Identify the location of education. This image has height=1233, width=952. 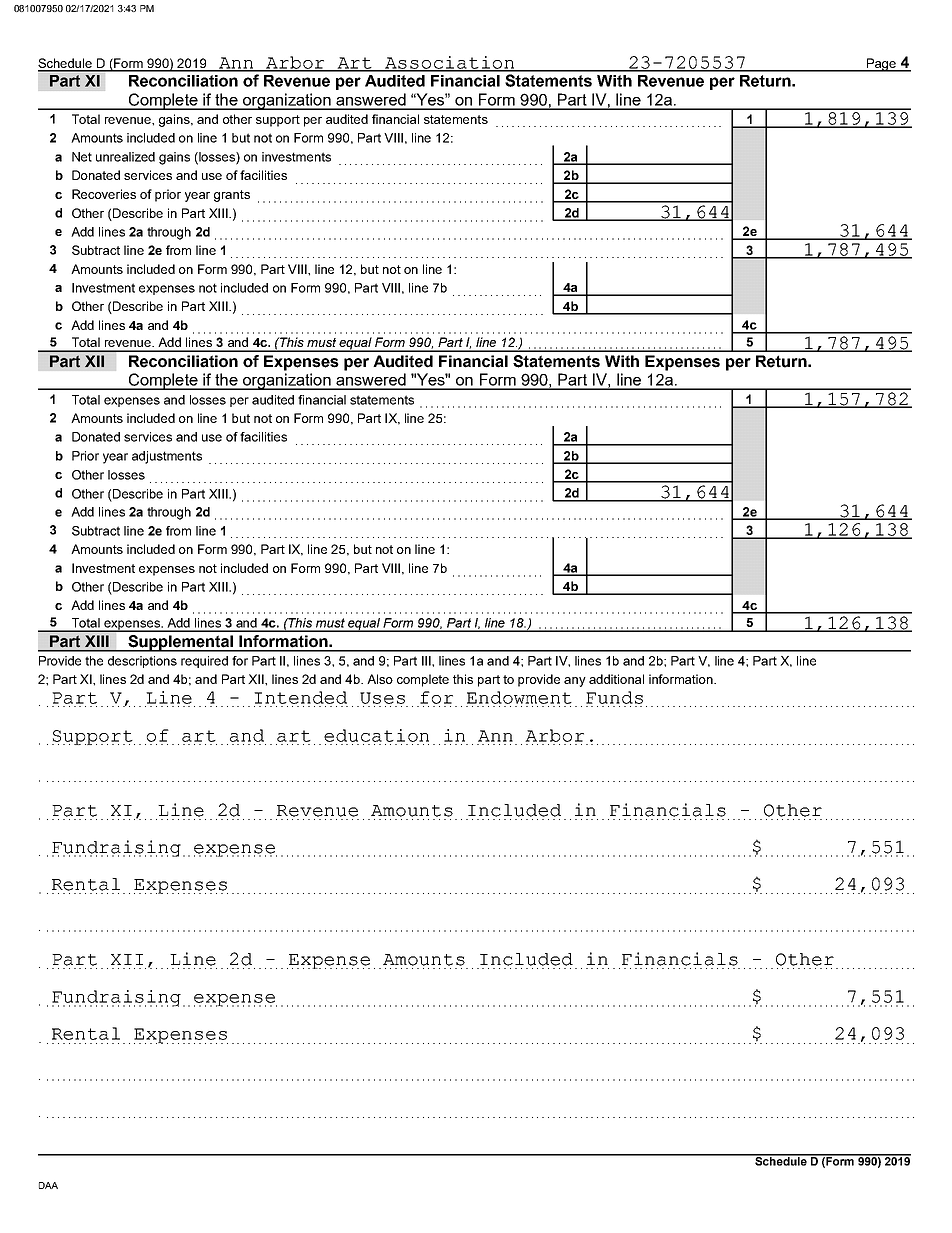
(376, 735).
